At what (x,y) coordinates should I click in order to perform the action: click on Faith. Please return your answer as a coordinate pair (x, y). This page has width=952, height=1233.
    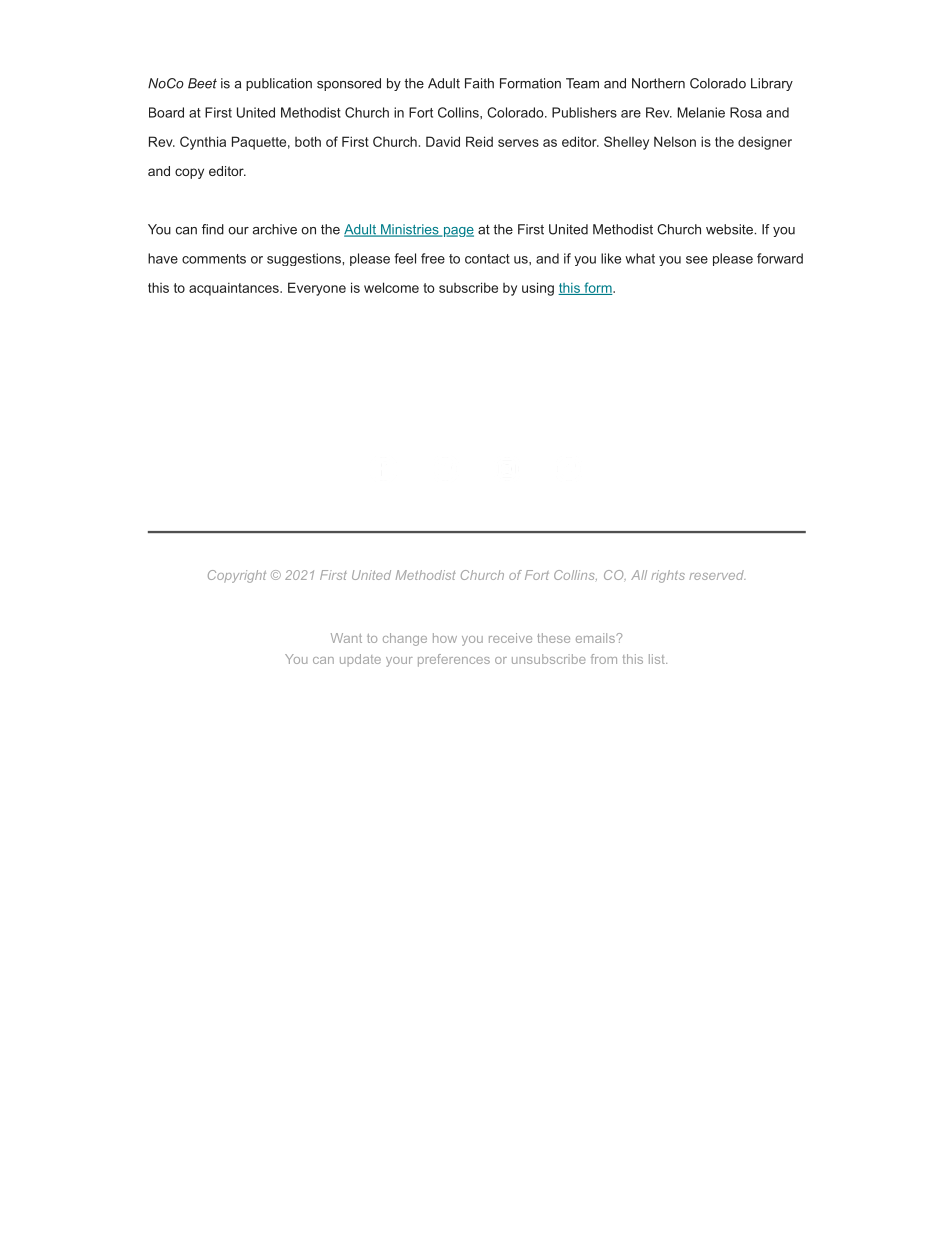
    Looking at the image, I should click on (479, 83).
